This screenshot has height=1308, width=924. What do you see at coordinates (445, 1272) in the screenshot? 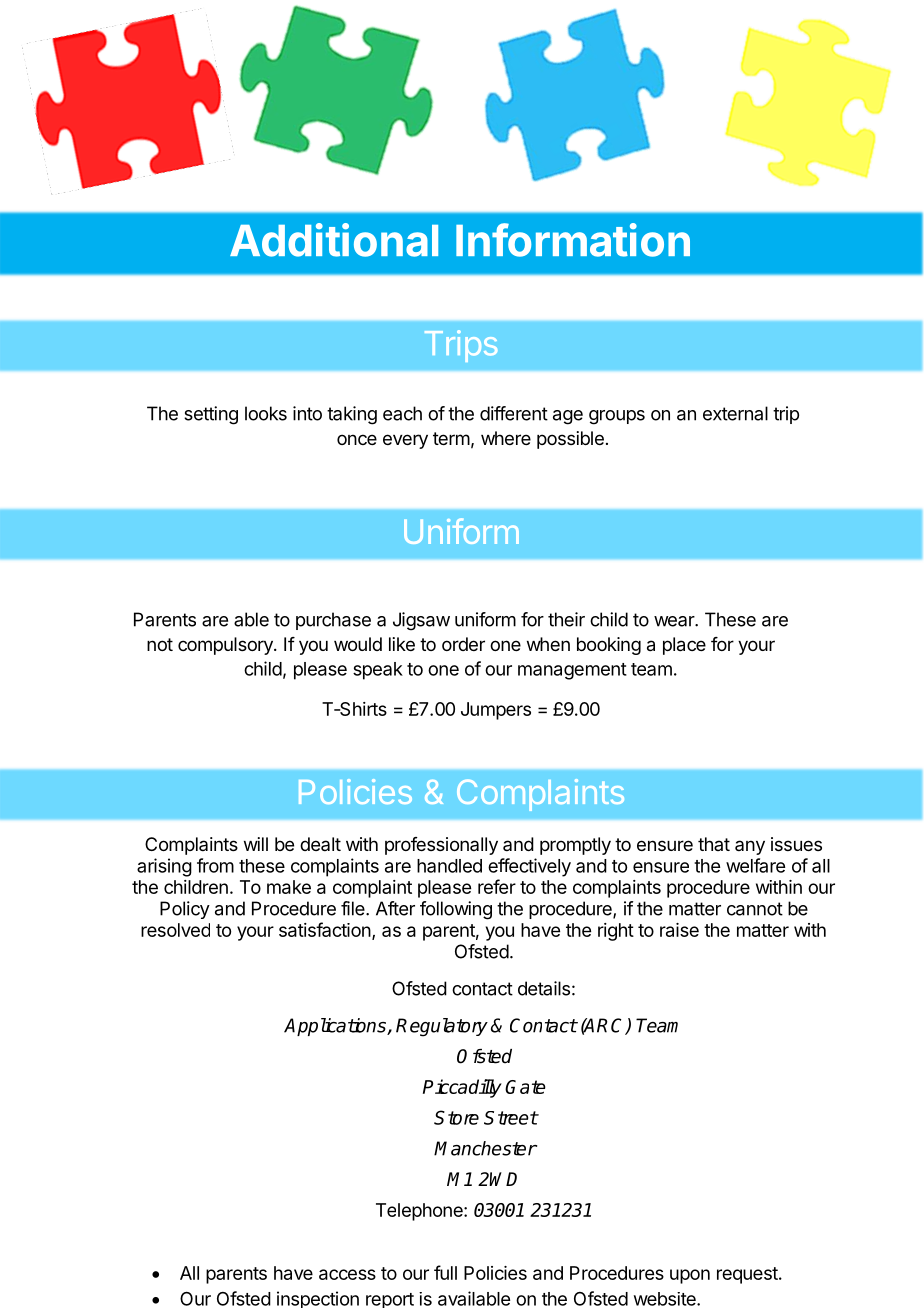
I see `full` at bounding box center [445, 1272].
